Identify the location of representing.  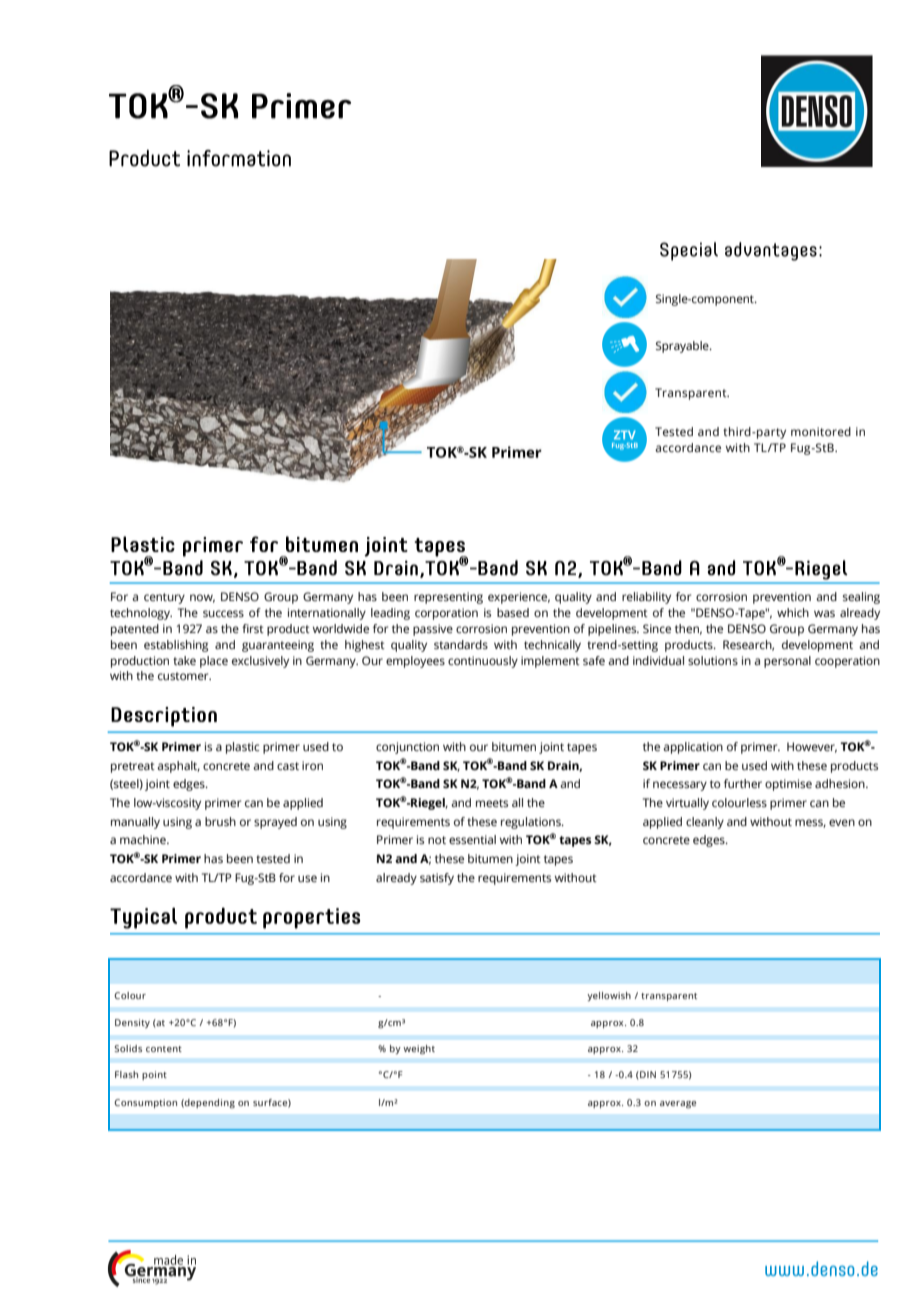
(448, 598).
